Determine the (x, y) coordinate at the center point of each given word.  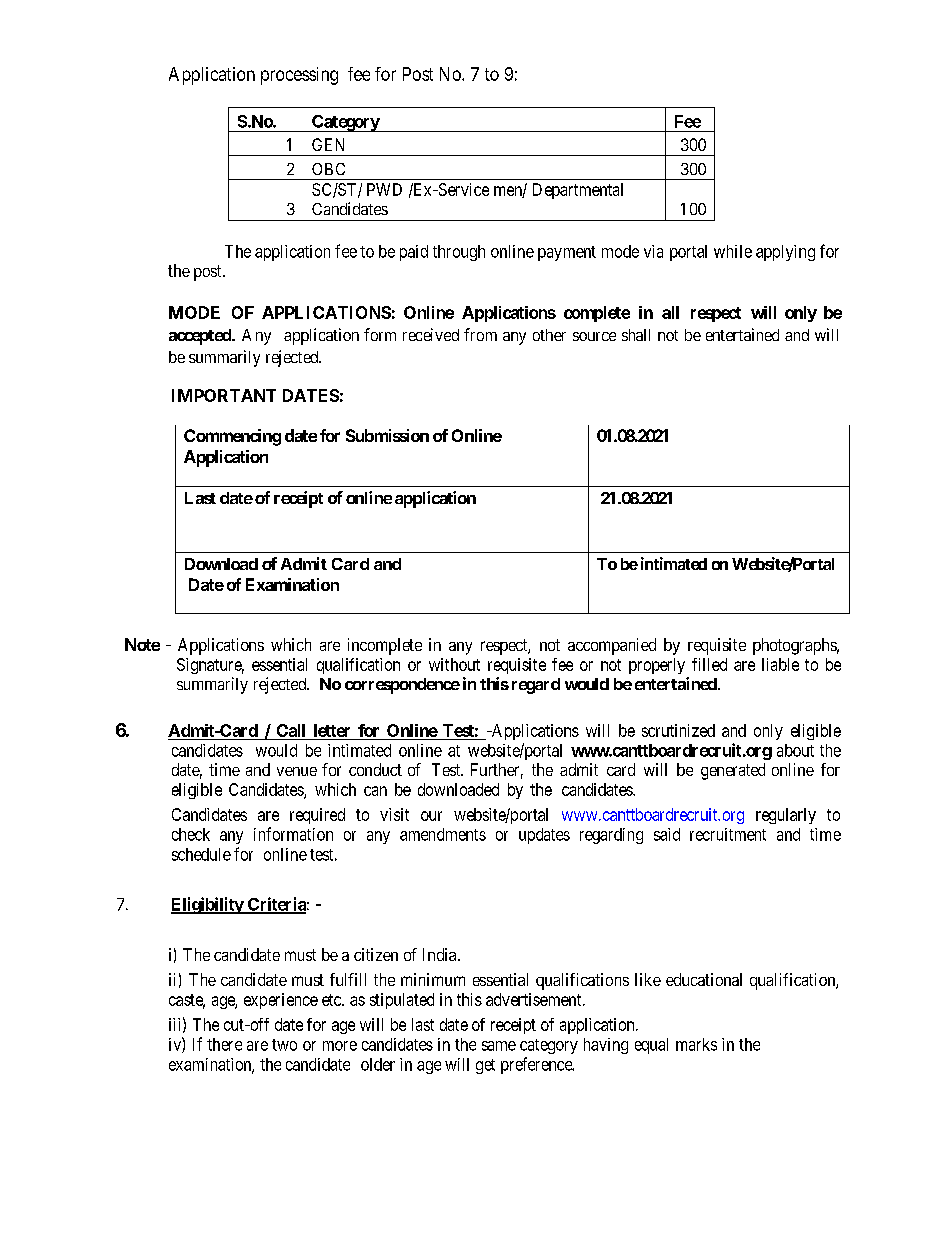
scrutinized (678, 730)
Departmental (578, 191)
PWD (384, 189)
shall (636, 335)
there (224, 1044)
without (454, 664)
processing (299, 76)
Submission (387, 435)
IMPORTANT (224, 395)
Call (291, 730)
